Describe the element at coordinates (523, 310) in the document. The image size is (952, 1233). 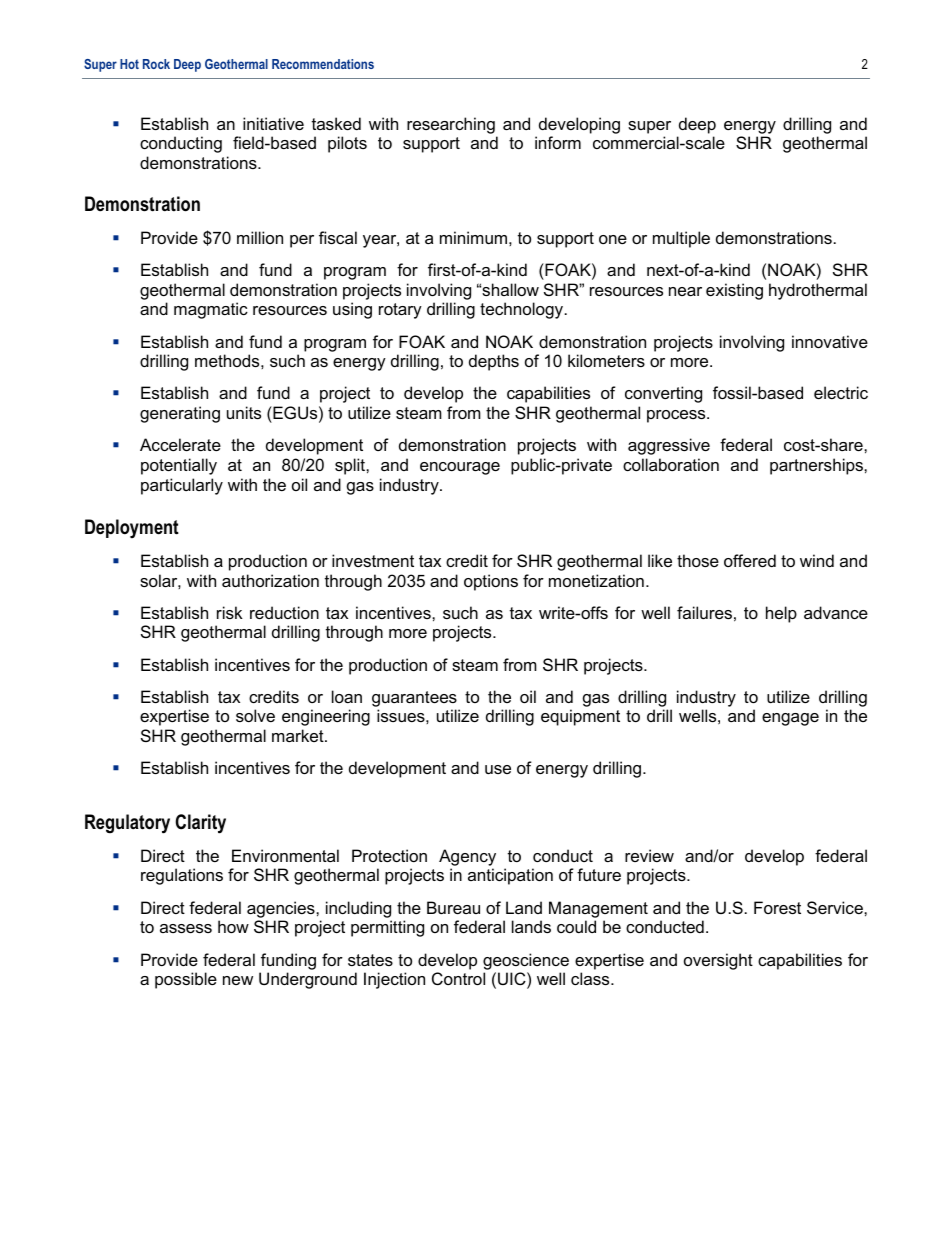
I see `technology` at that location.
